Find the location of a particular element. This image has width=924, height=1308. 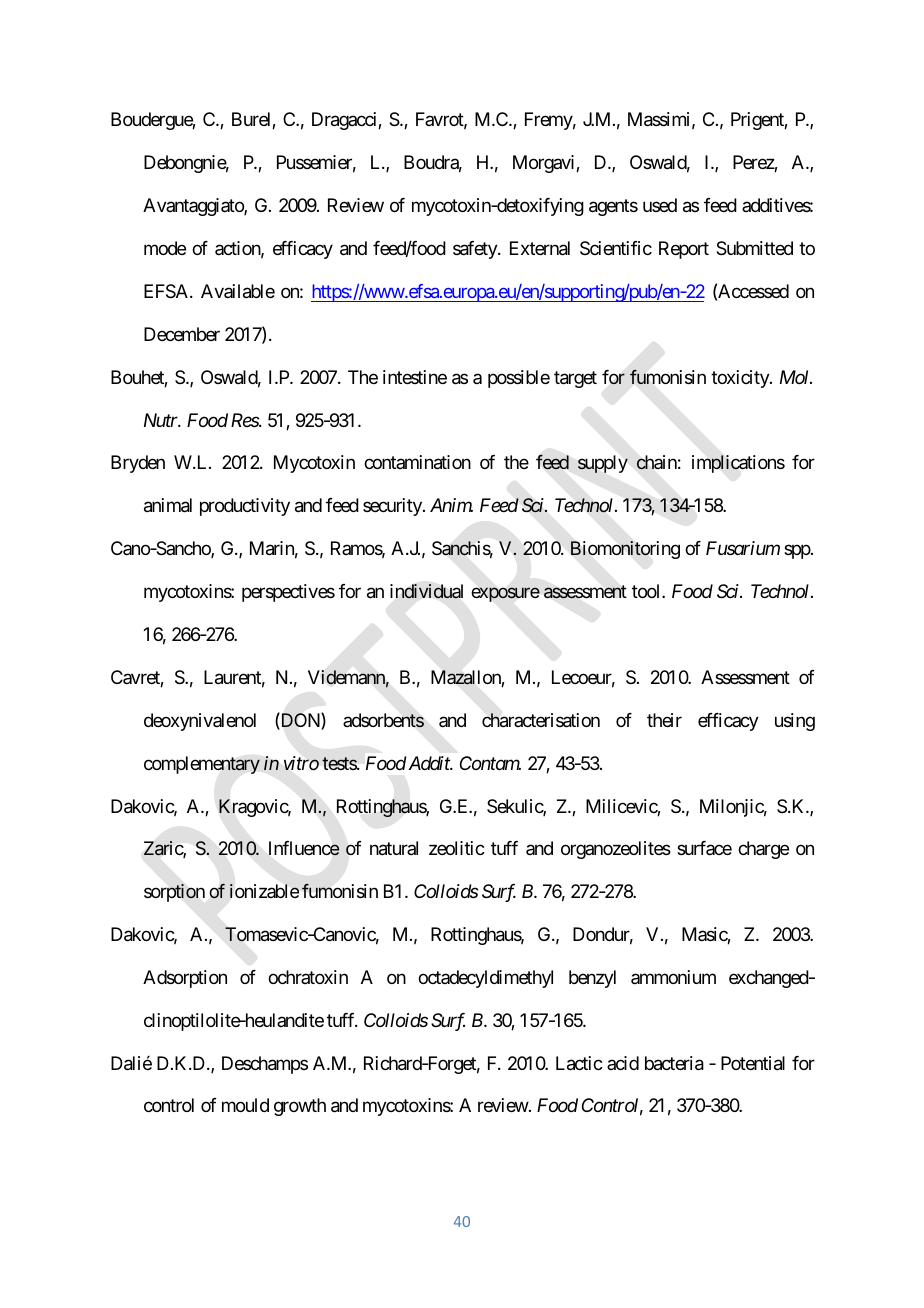

perspectives is located at coordinates (288, 593).
